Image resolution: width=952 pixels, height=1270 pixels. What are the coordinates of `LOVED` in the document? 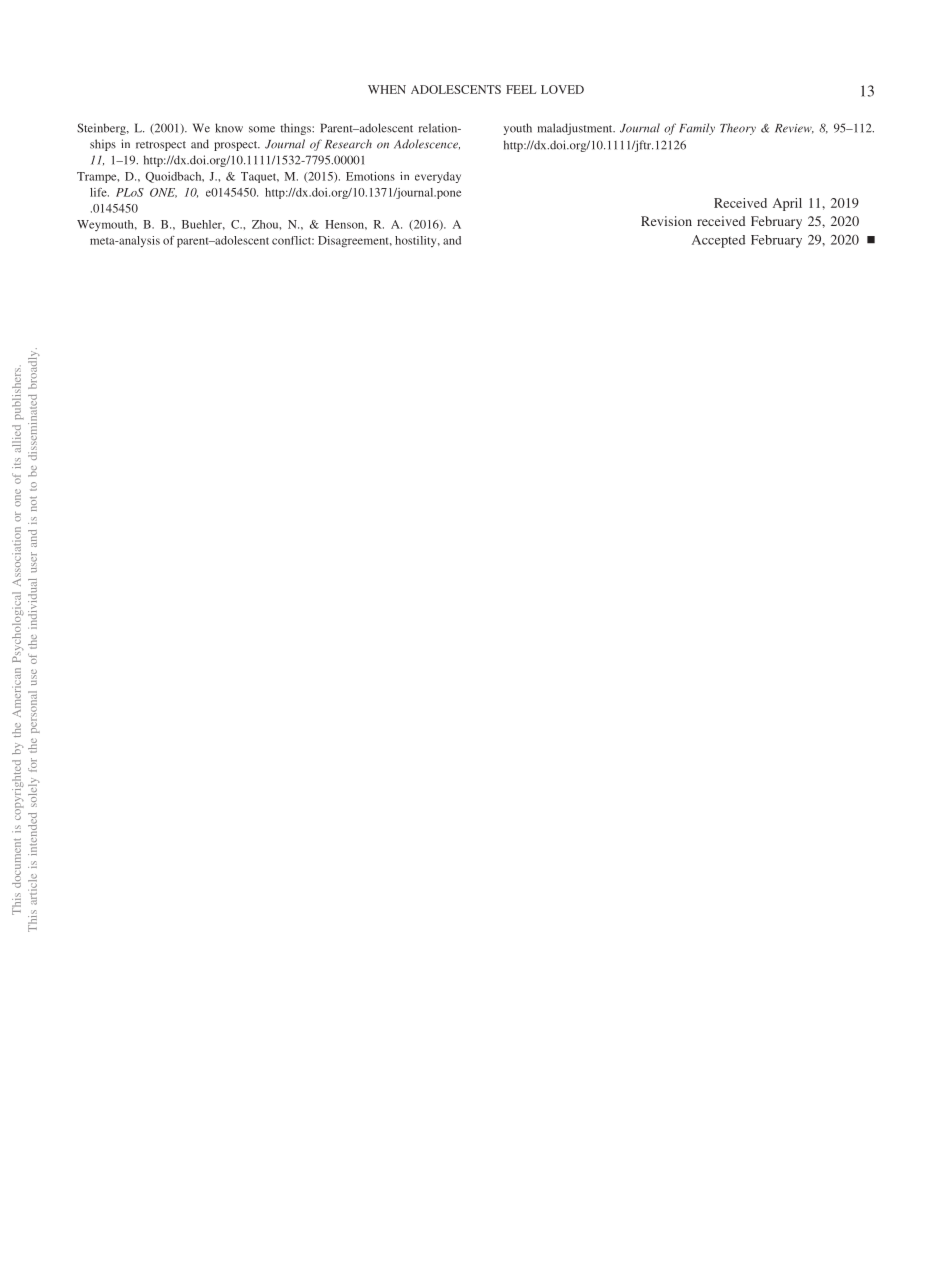 It's located at (562, 89).
